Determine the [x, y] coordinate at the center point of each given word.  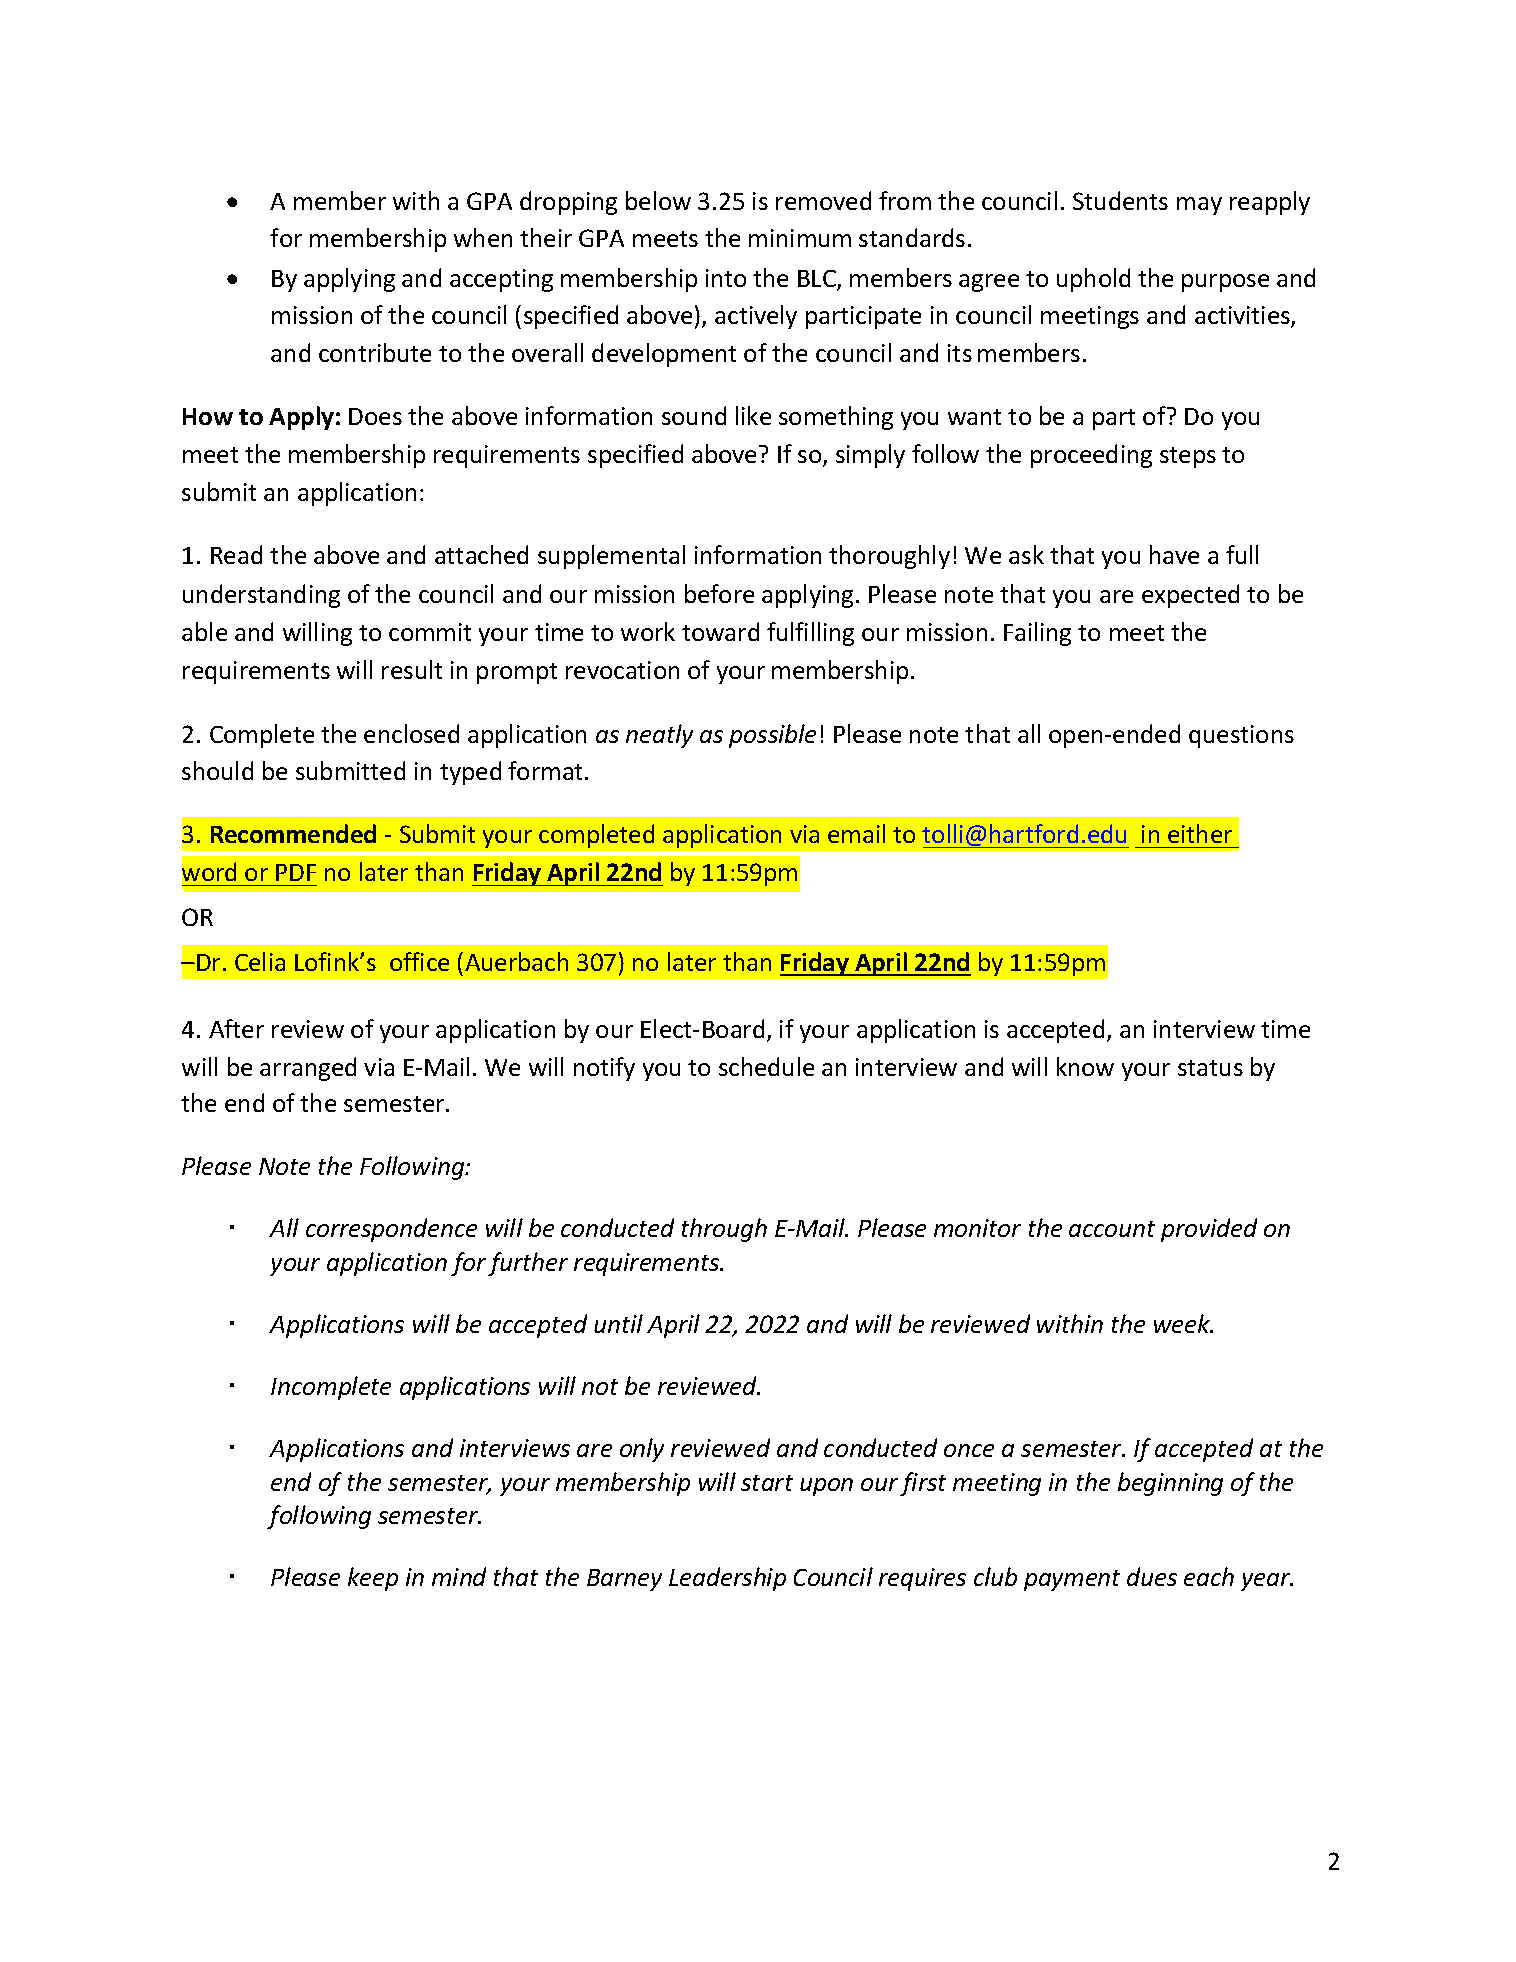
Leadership [727, 1579]
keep [373, 1579]
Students [1120, 200]
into [726, 278]
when [483, 237]
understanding [261, 596]
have [1174, 554]
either [1200, 833]
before [719, 593]
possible [772, 736]
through [724, 1230]
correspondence [391, 1230]
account [1112, 1229]
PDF [296, 872]
